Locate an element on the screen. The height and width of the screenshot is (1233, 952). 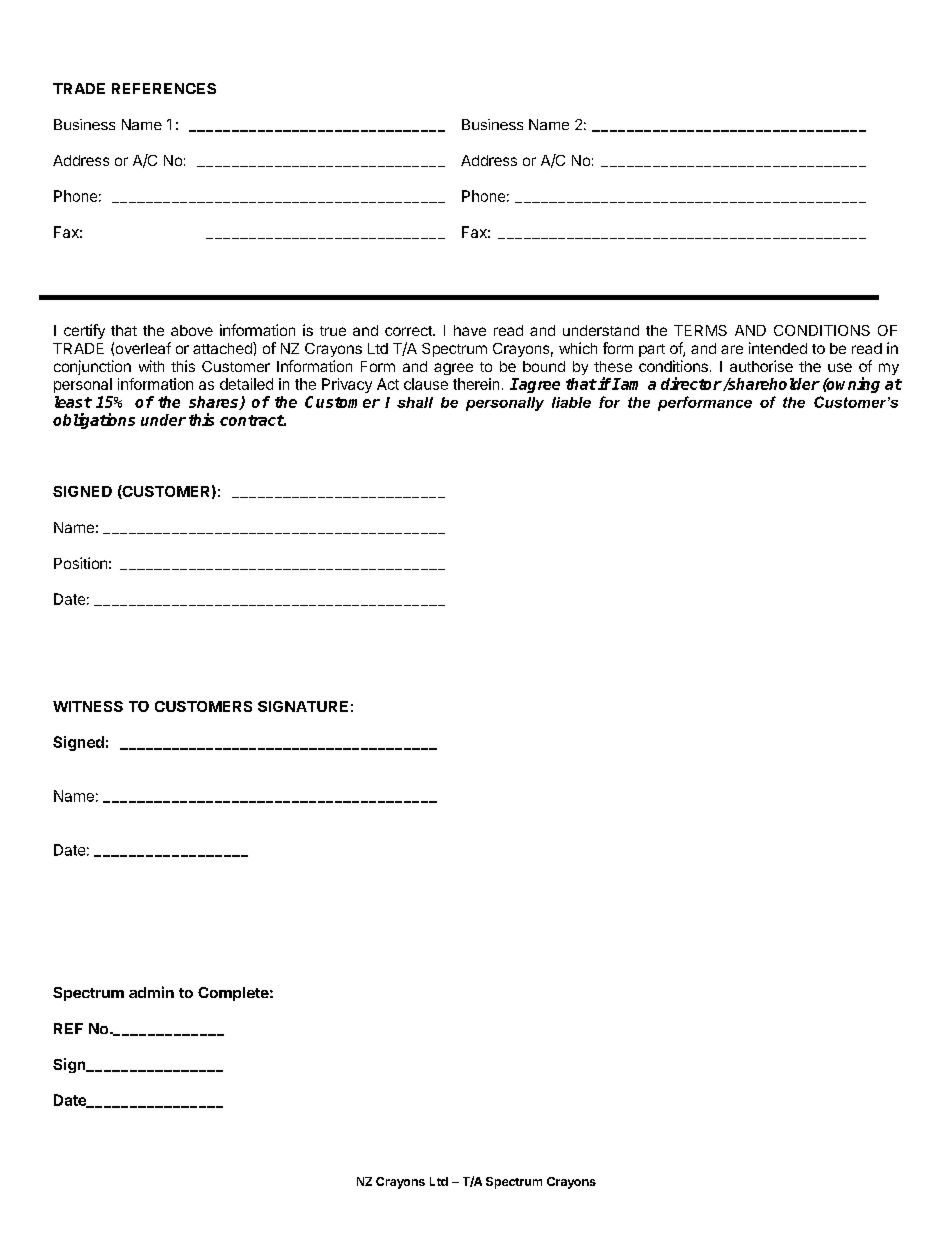
Position is located at coordinates (80, 563).
